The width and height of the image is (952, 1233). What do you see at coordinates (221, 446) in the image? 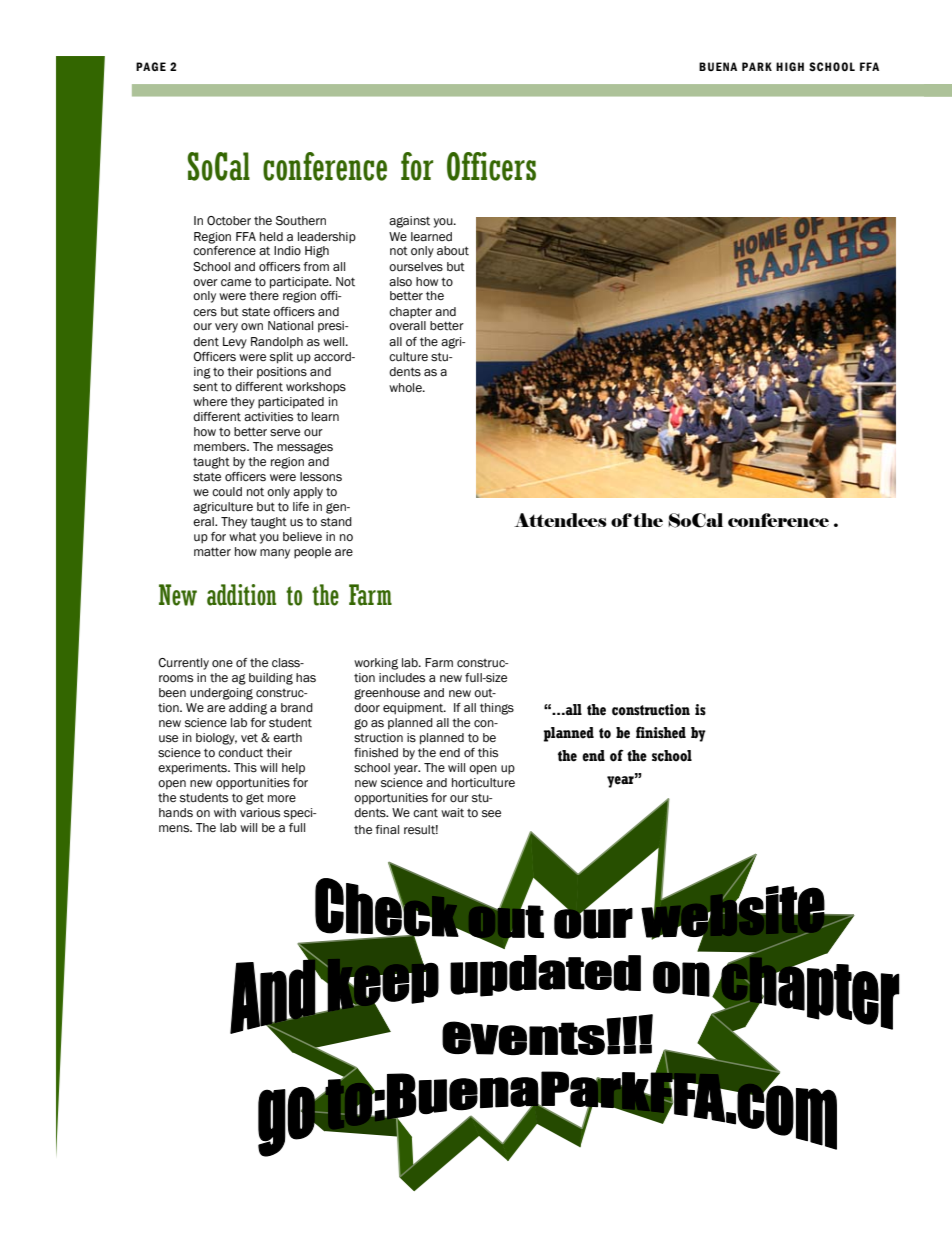
I see `members` at bounding box center [221, 446].
